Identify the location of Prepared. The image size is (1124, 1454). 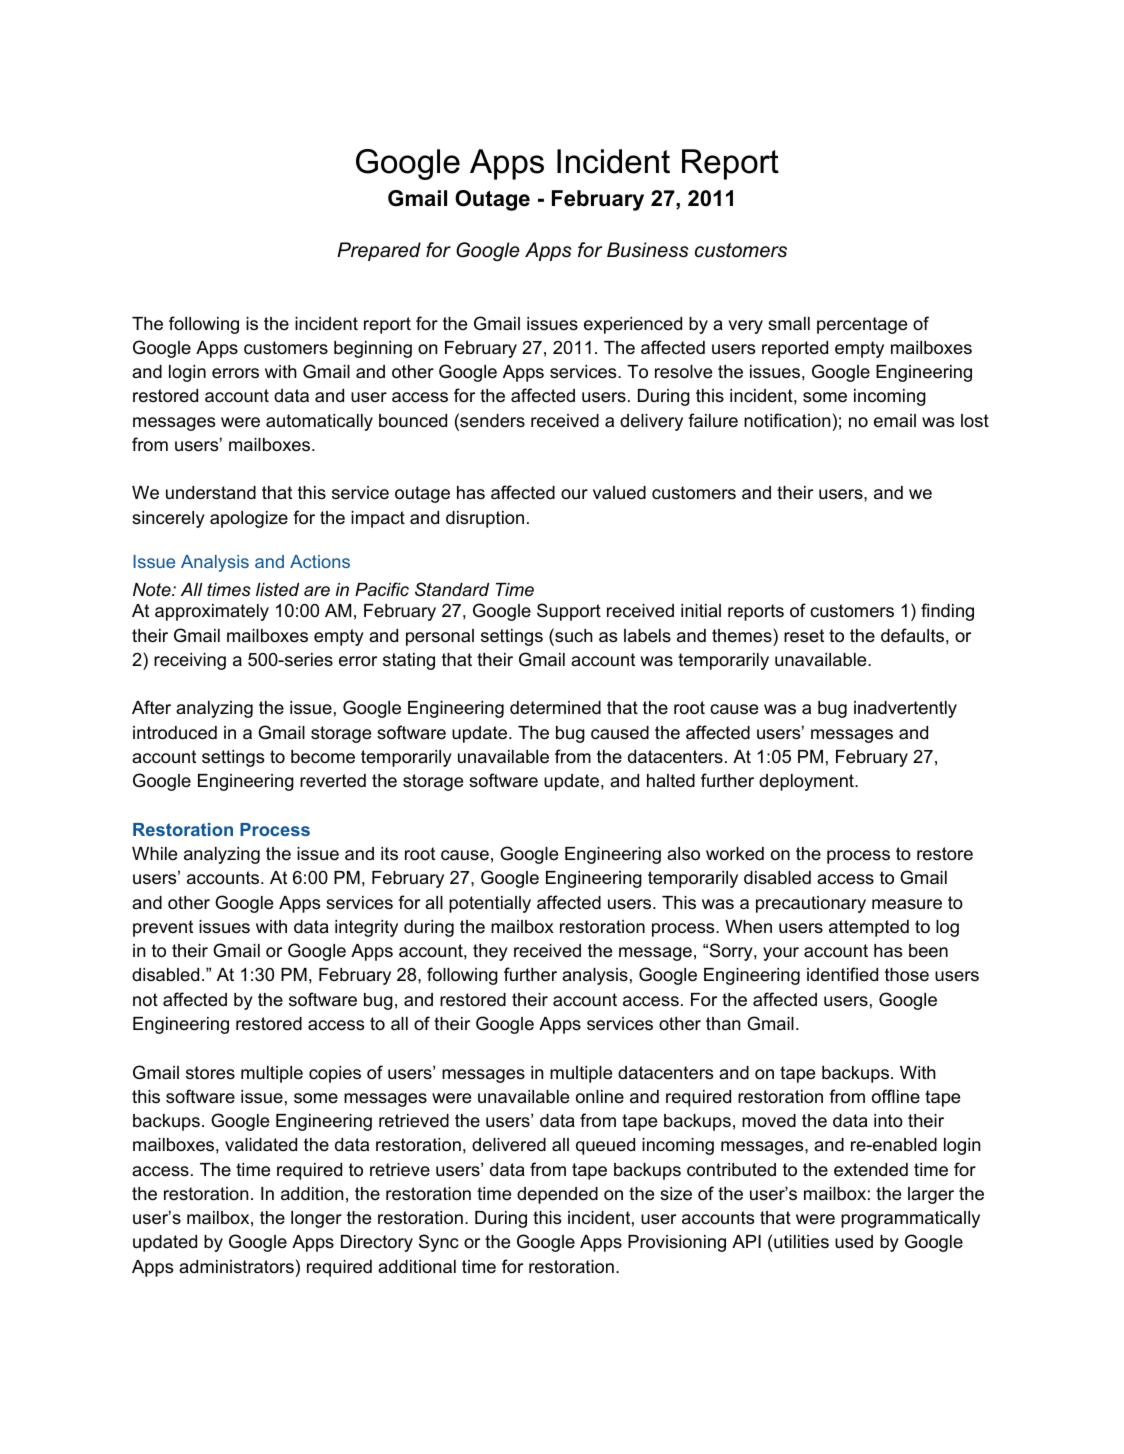
(379, 251).
